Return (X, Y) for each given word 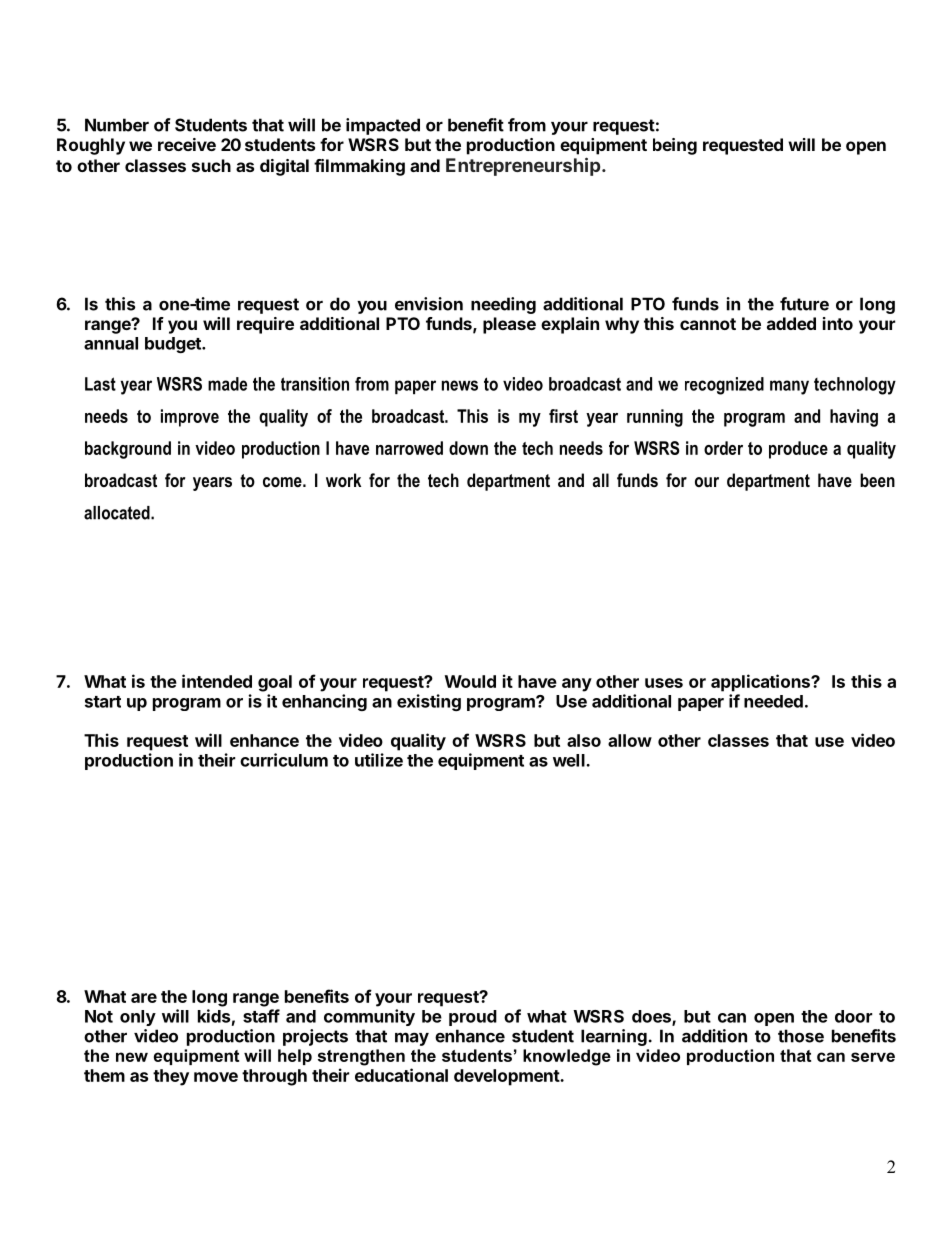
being (675, 146)
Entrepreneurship (524, 166)
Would (470, 681)
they (171, 1077)
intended (217, 681)
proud (473, 1018)
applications (761, 683)
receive (187, 144)
